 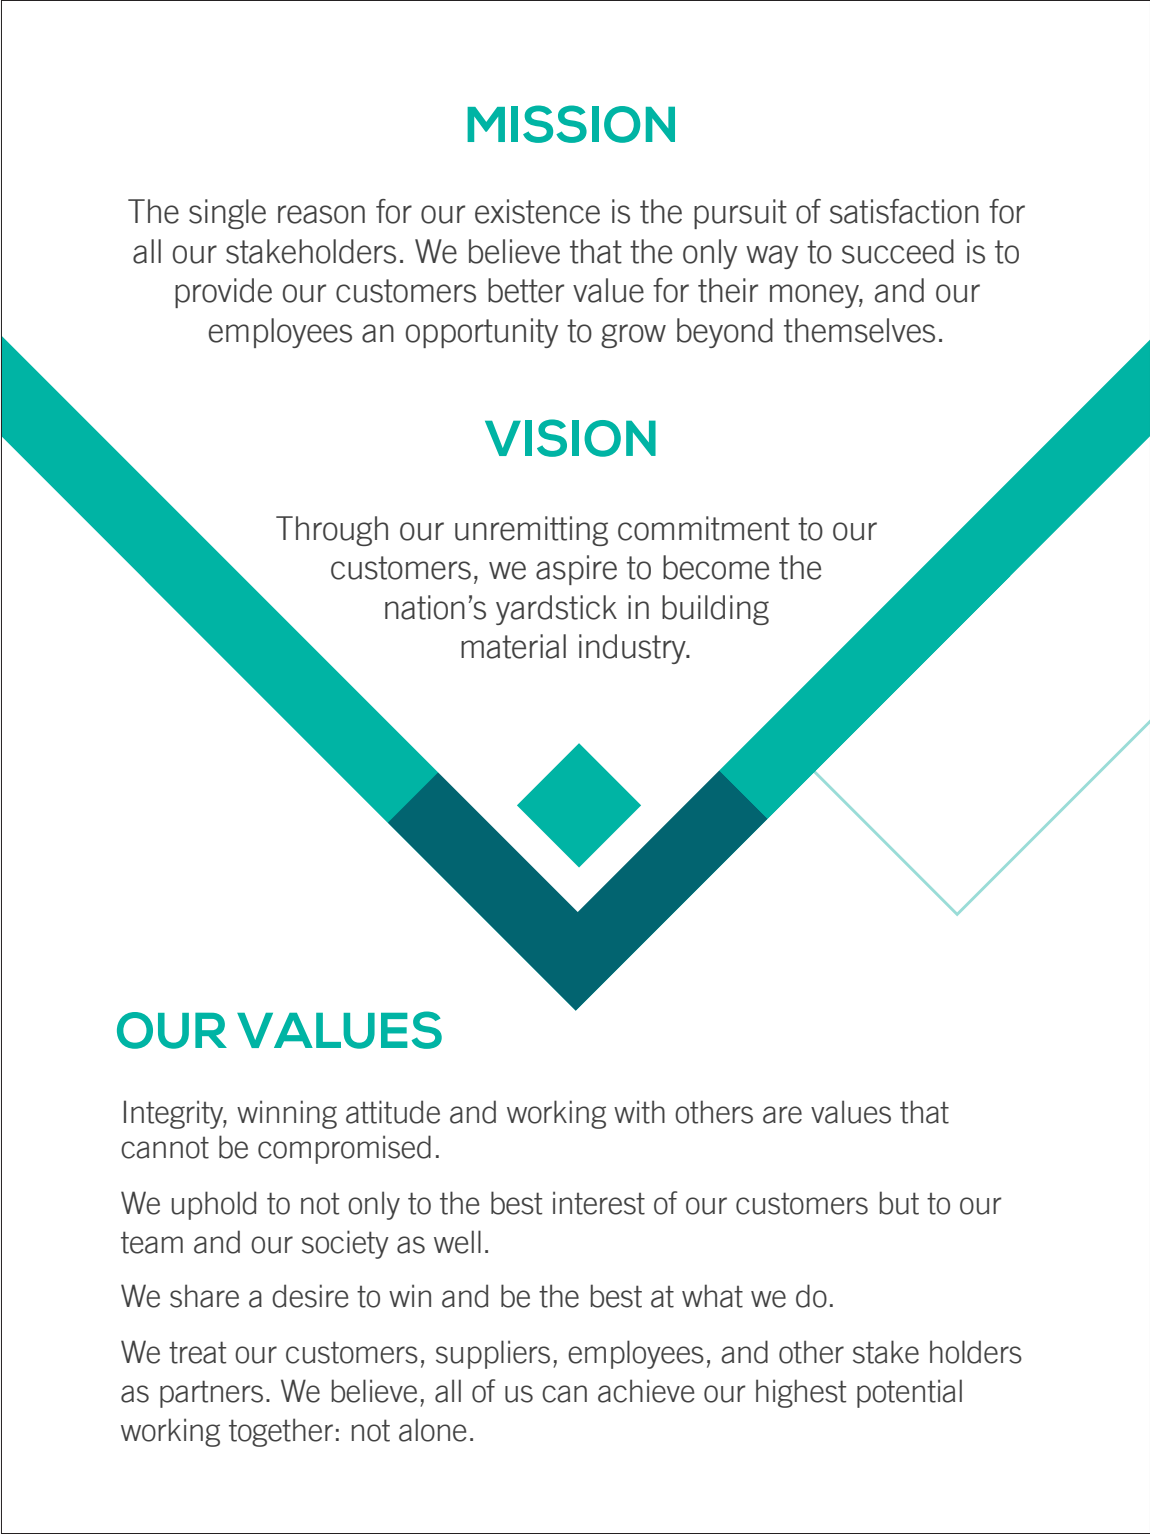 I want to click on existence, so click(x=537, y=211).
